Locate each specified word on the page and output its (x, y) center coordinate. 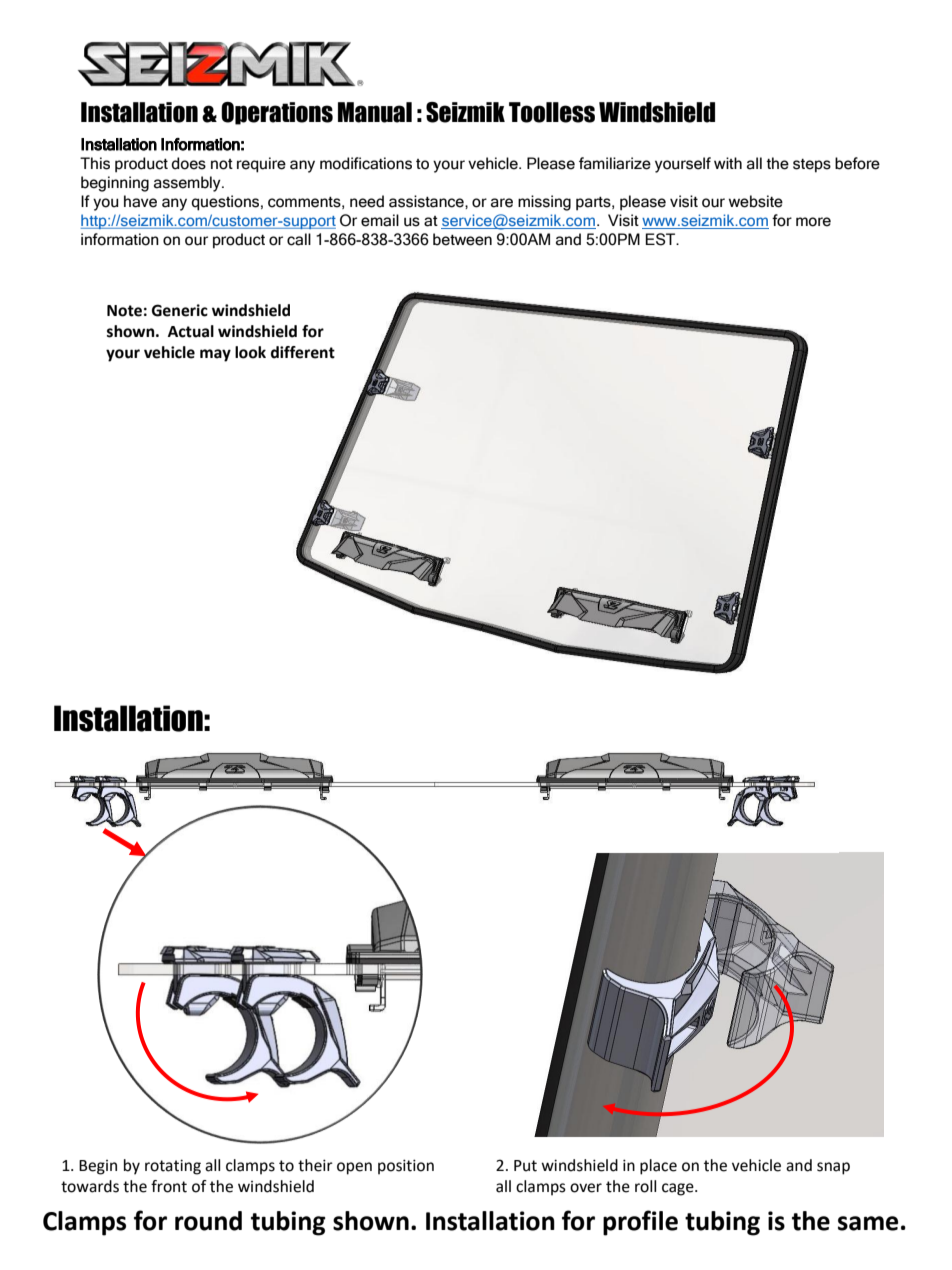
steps (812, 166)
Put (525, 1166)
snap (833, 1168)
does (188, 163)
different (303, 352)
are (502, 203)
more (813, 222)
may (215, 355)
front (169, 1186)
